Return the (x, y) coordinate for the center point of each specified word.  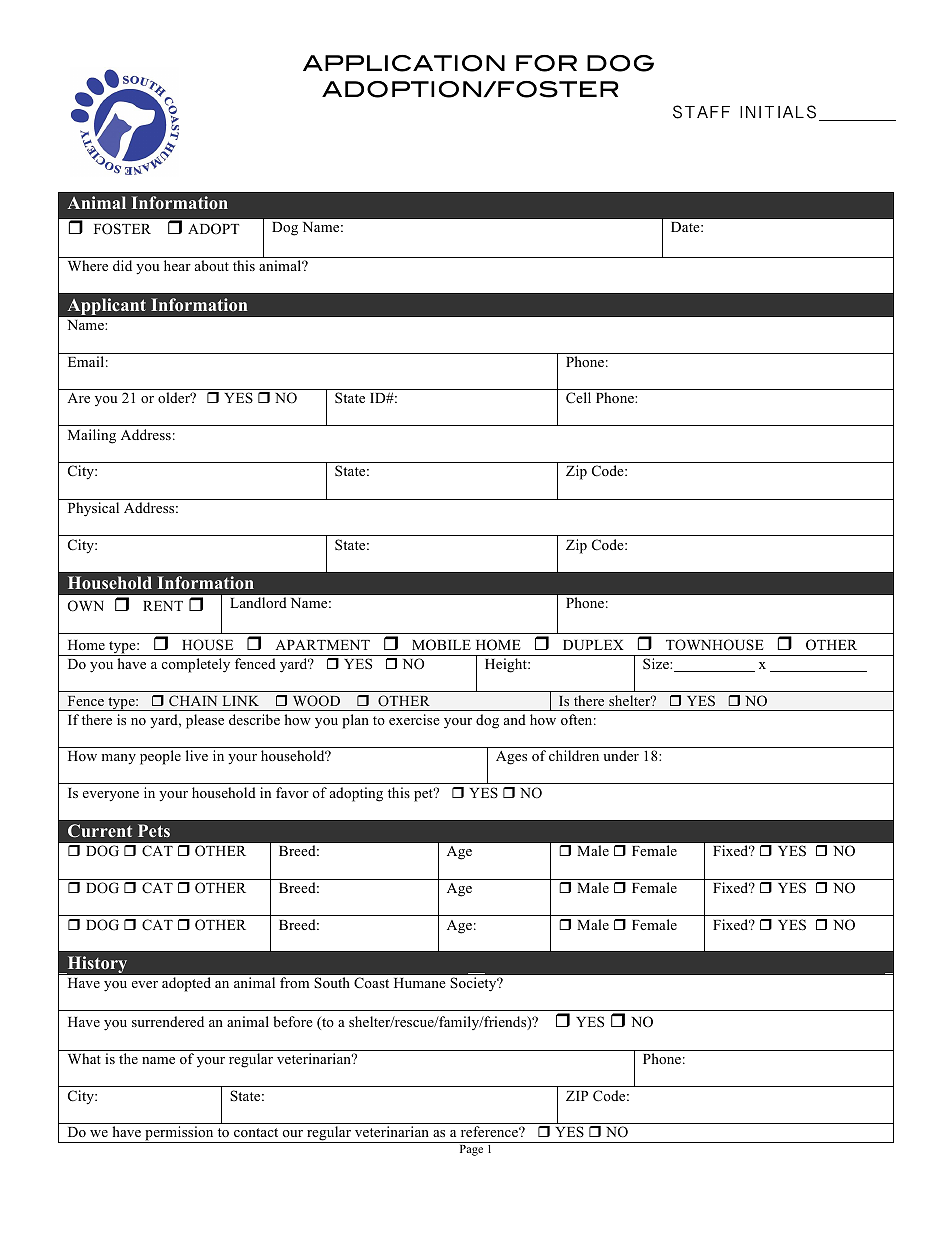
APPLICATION (404, 63)
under (621, 755)
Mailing (92, 436)
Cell (578, 398)
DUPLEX (593, 645)
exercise (414, 719)
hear (177, 265)
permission (179, 1134)
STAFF (701, 112)
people (160, 757)
